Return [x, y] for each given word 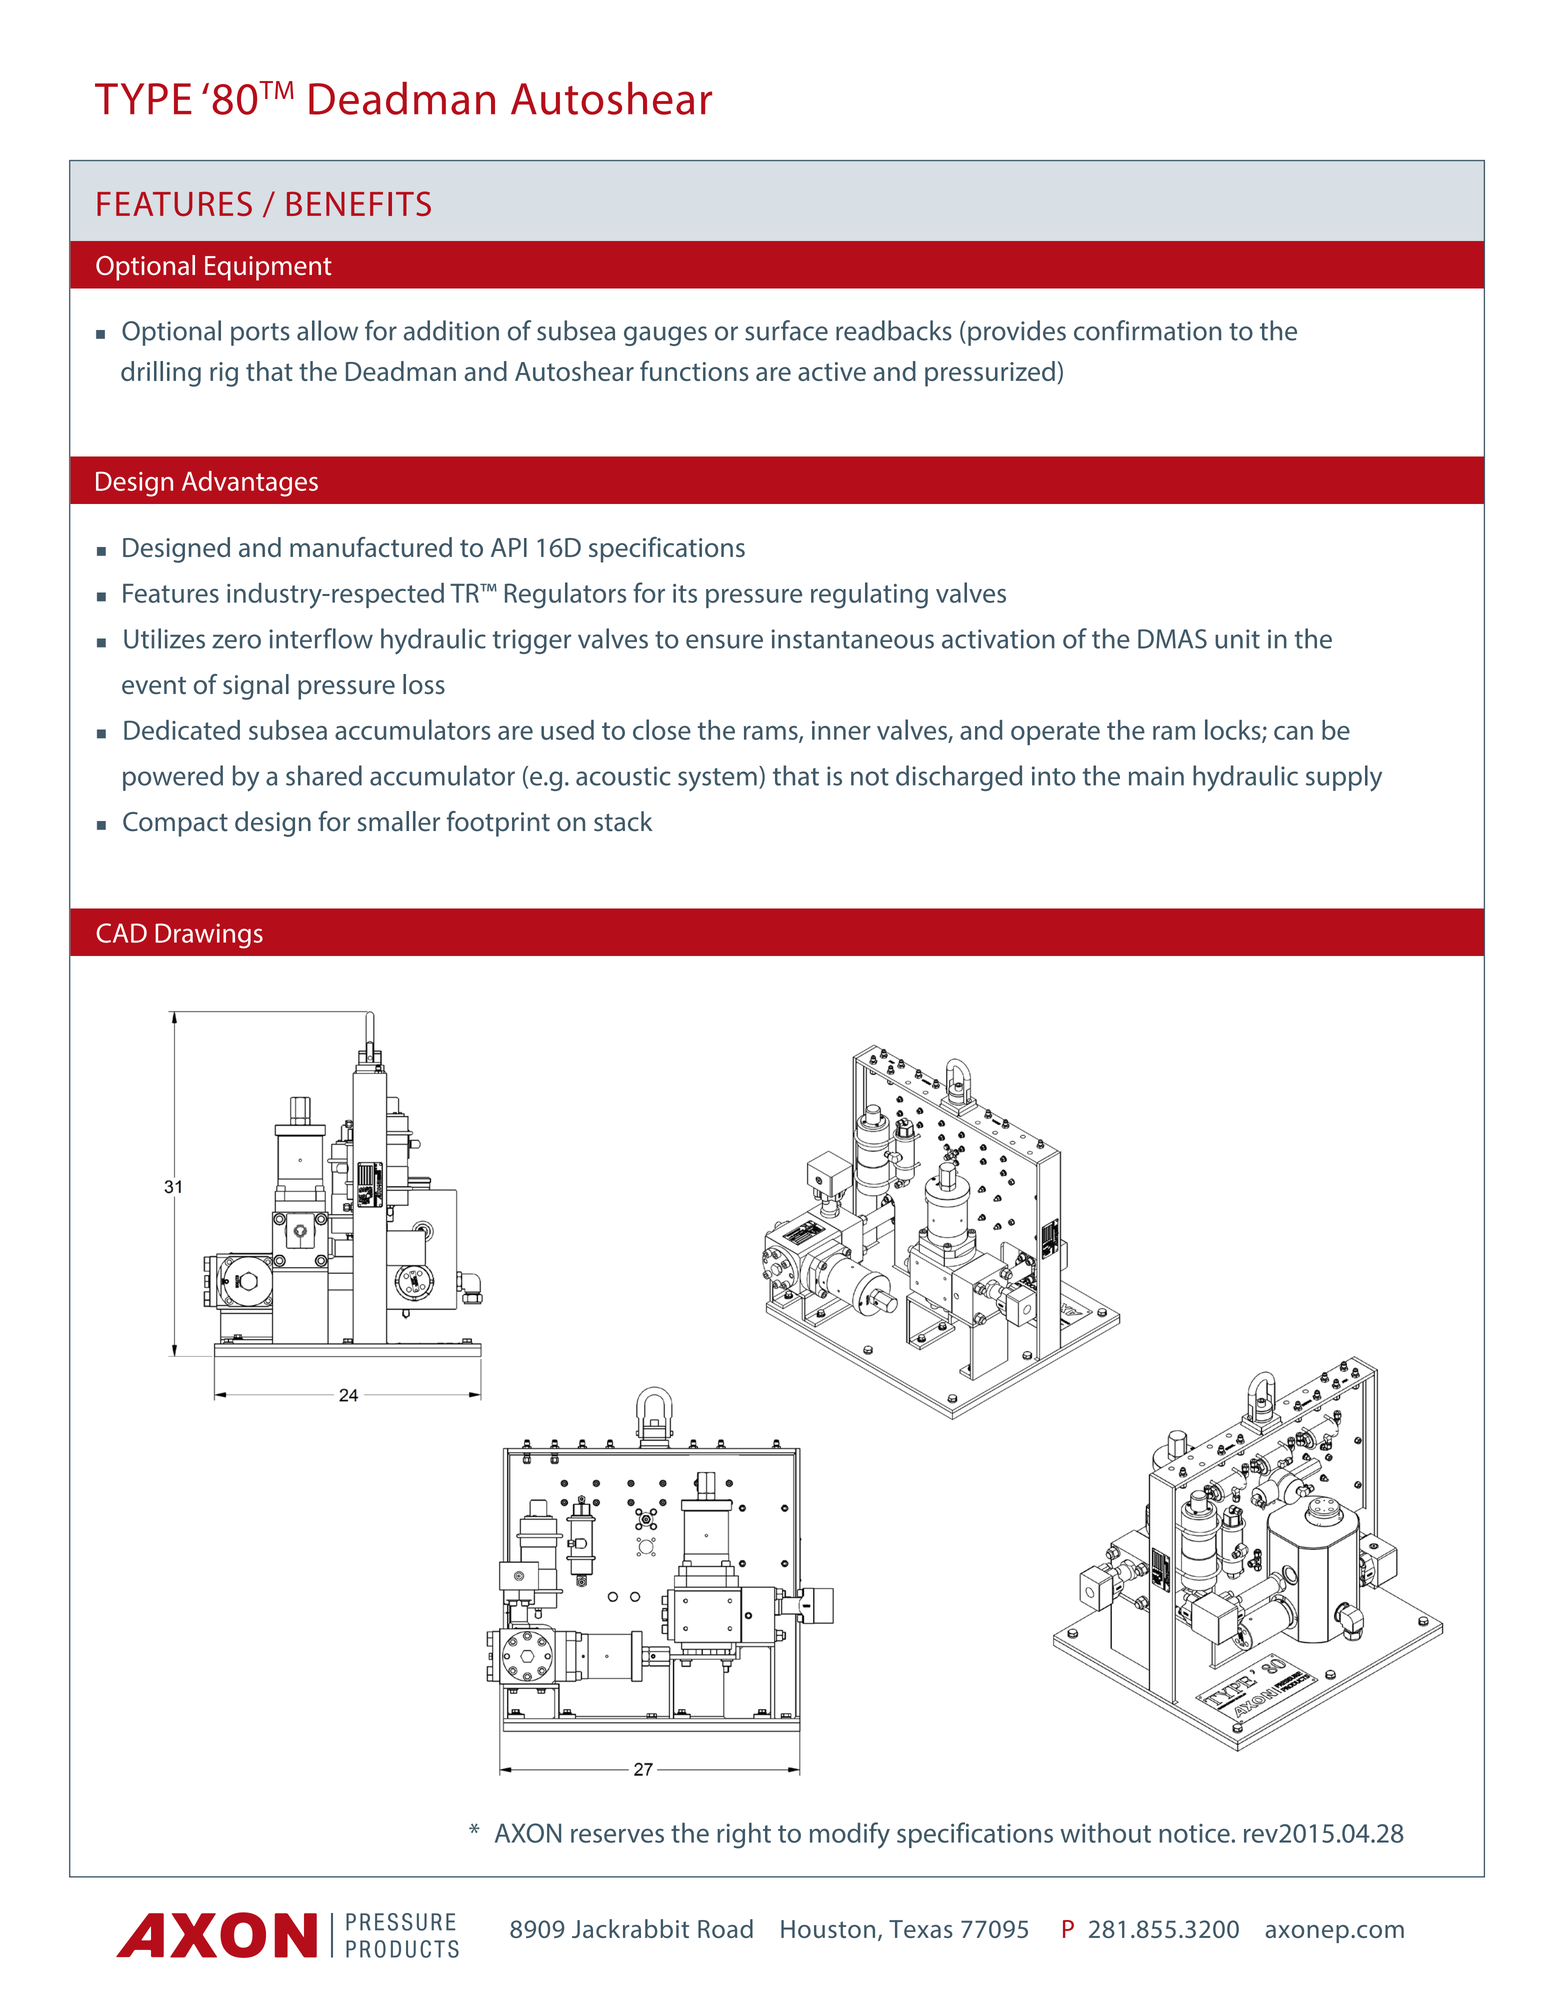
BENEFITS [359, 203]
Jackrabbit [630, 1928]
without [1105, 1832]
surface [786, 330]
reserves [617, 1836]
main [1156, 776]
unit [1237, 639]
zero [236, 641]
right [744, 1835]
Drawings [209, 936]
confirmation [1147, 330]
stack [623, 821]
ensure [724, 641]
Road [725, 1928]
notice [1194, 1833]
